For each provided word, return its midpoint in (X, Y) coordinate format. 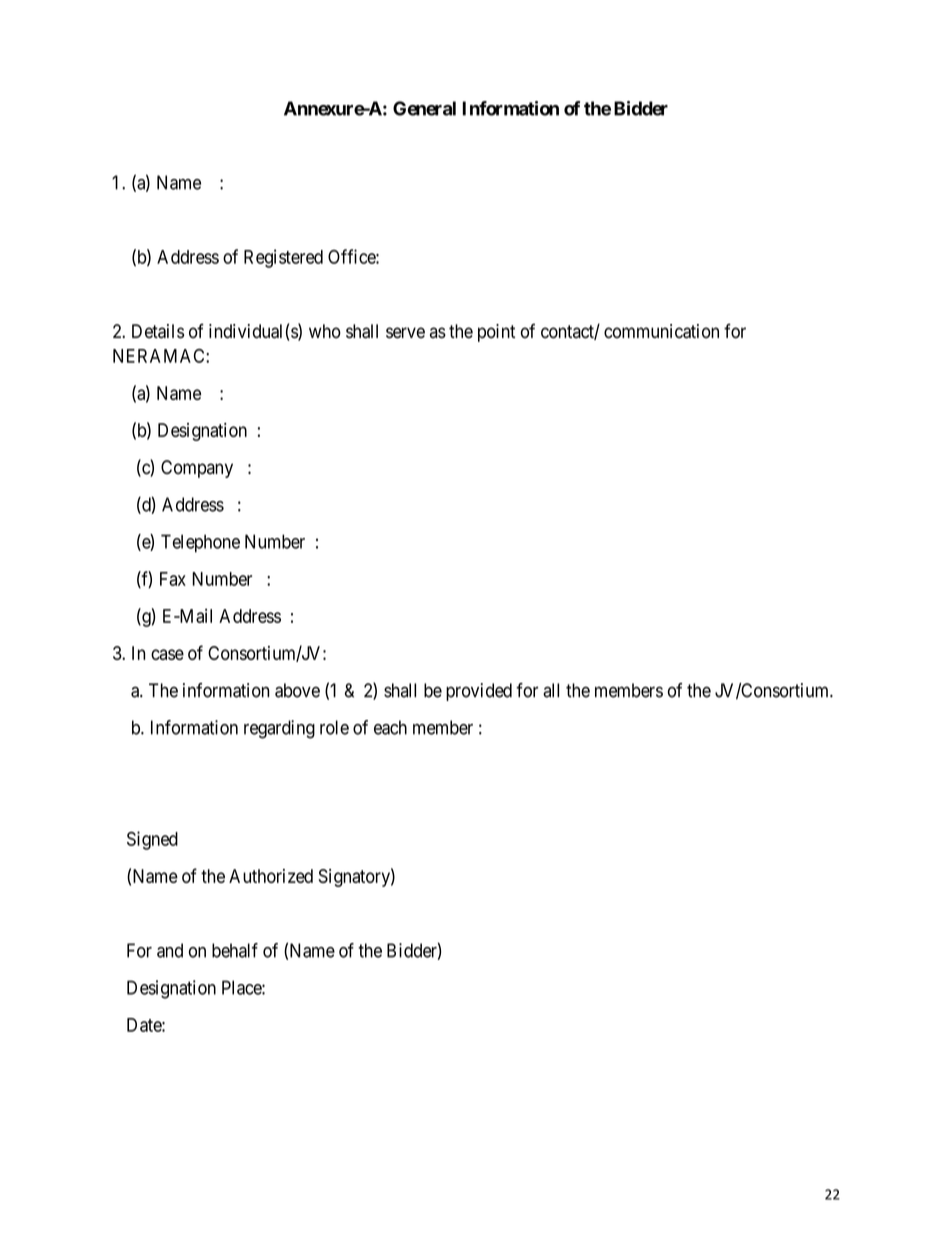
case (167, 654)
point (496, 333)
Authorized (271, 876)
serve (405, 333)
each (390, 727)
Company (197, 469)
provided (479, 692)
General (424, 108)
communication (661, 331)
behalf (235, 950)
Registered (283, 258)
